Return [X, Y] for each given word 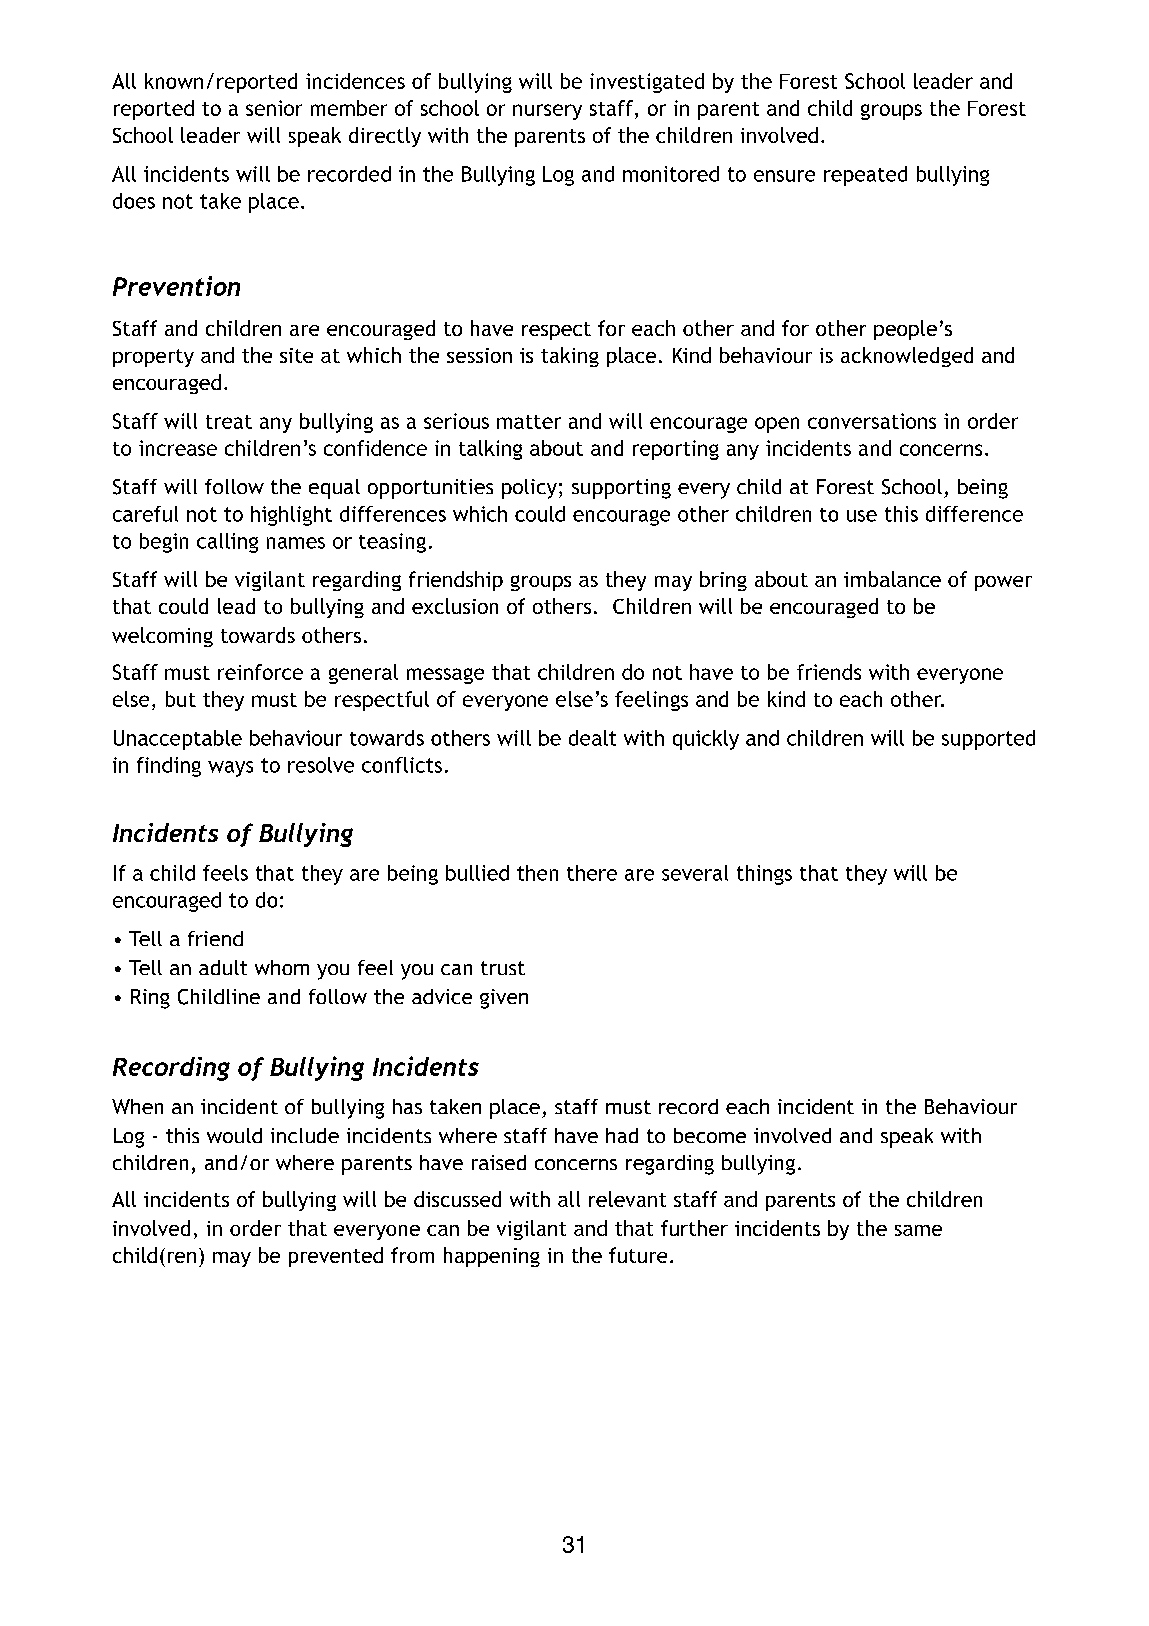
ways [230, 769]
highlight [291, 516]
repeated [865, 176]
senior [274, 108]
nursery [547, 112]
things [764, 875]
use [862, 516]
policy [529, 489]
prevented [336, 1257]
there [592, 873]
